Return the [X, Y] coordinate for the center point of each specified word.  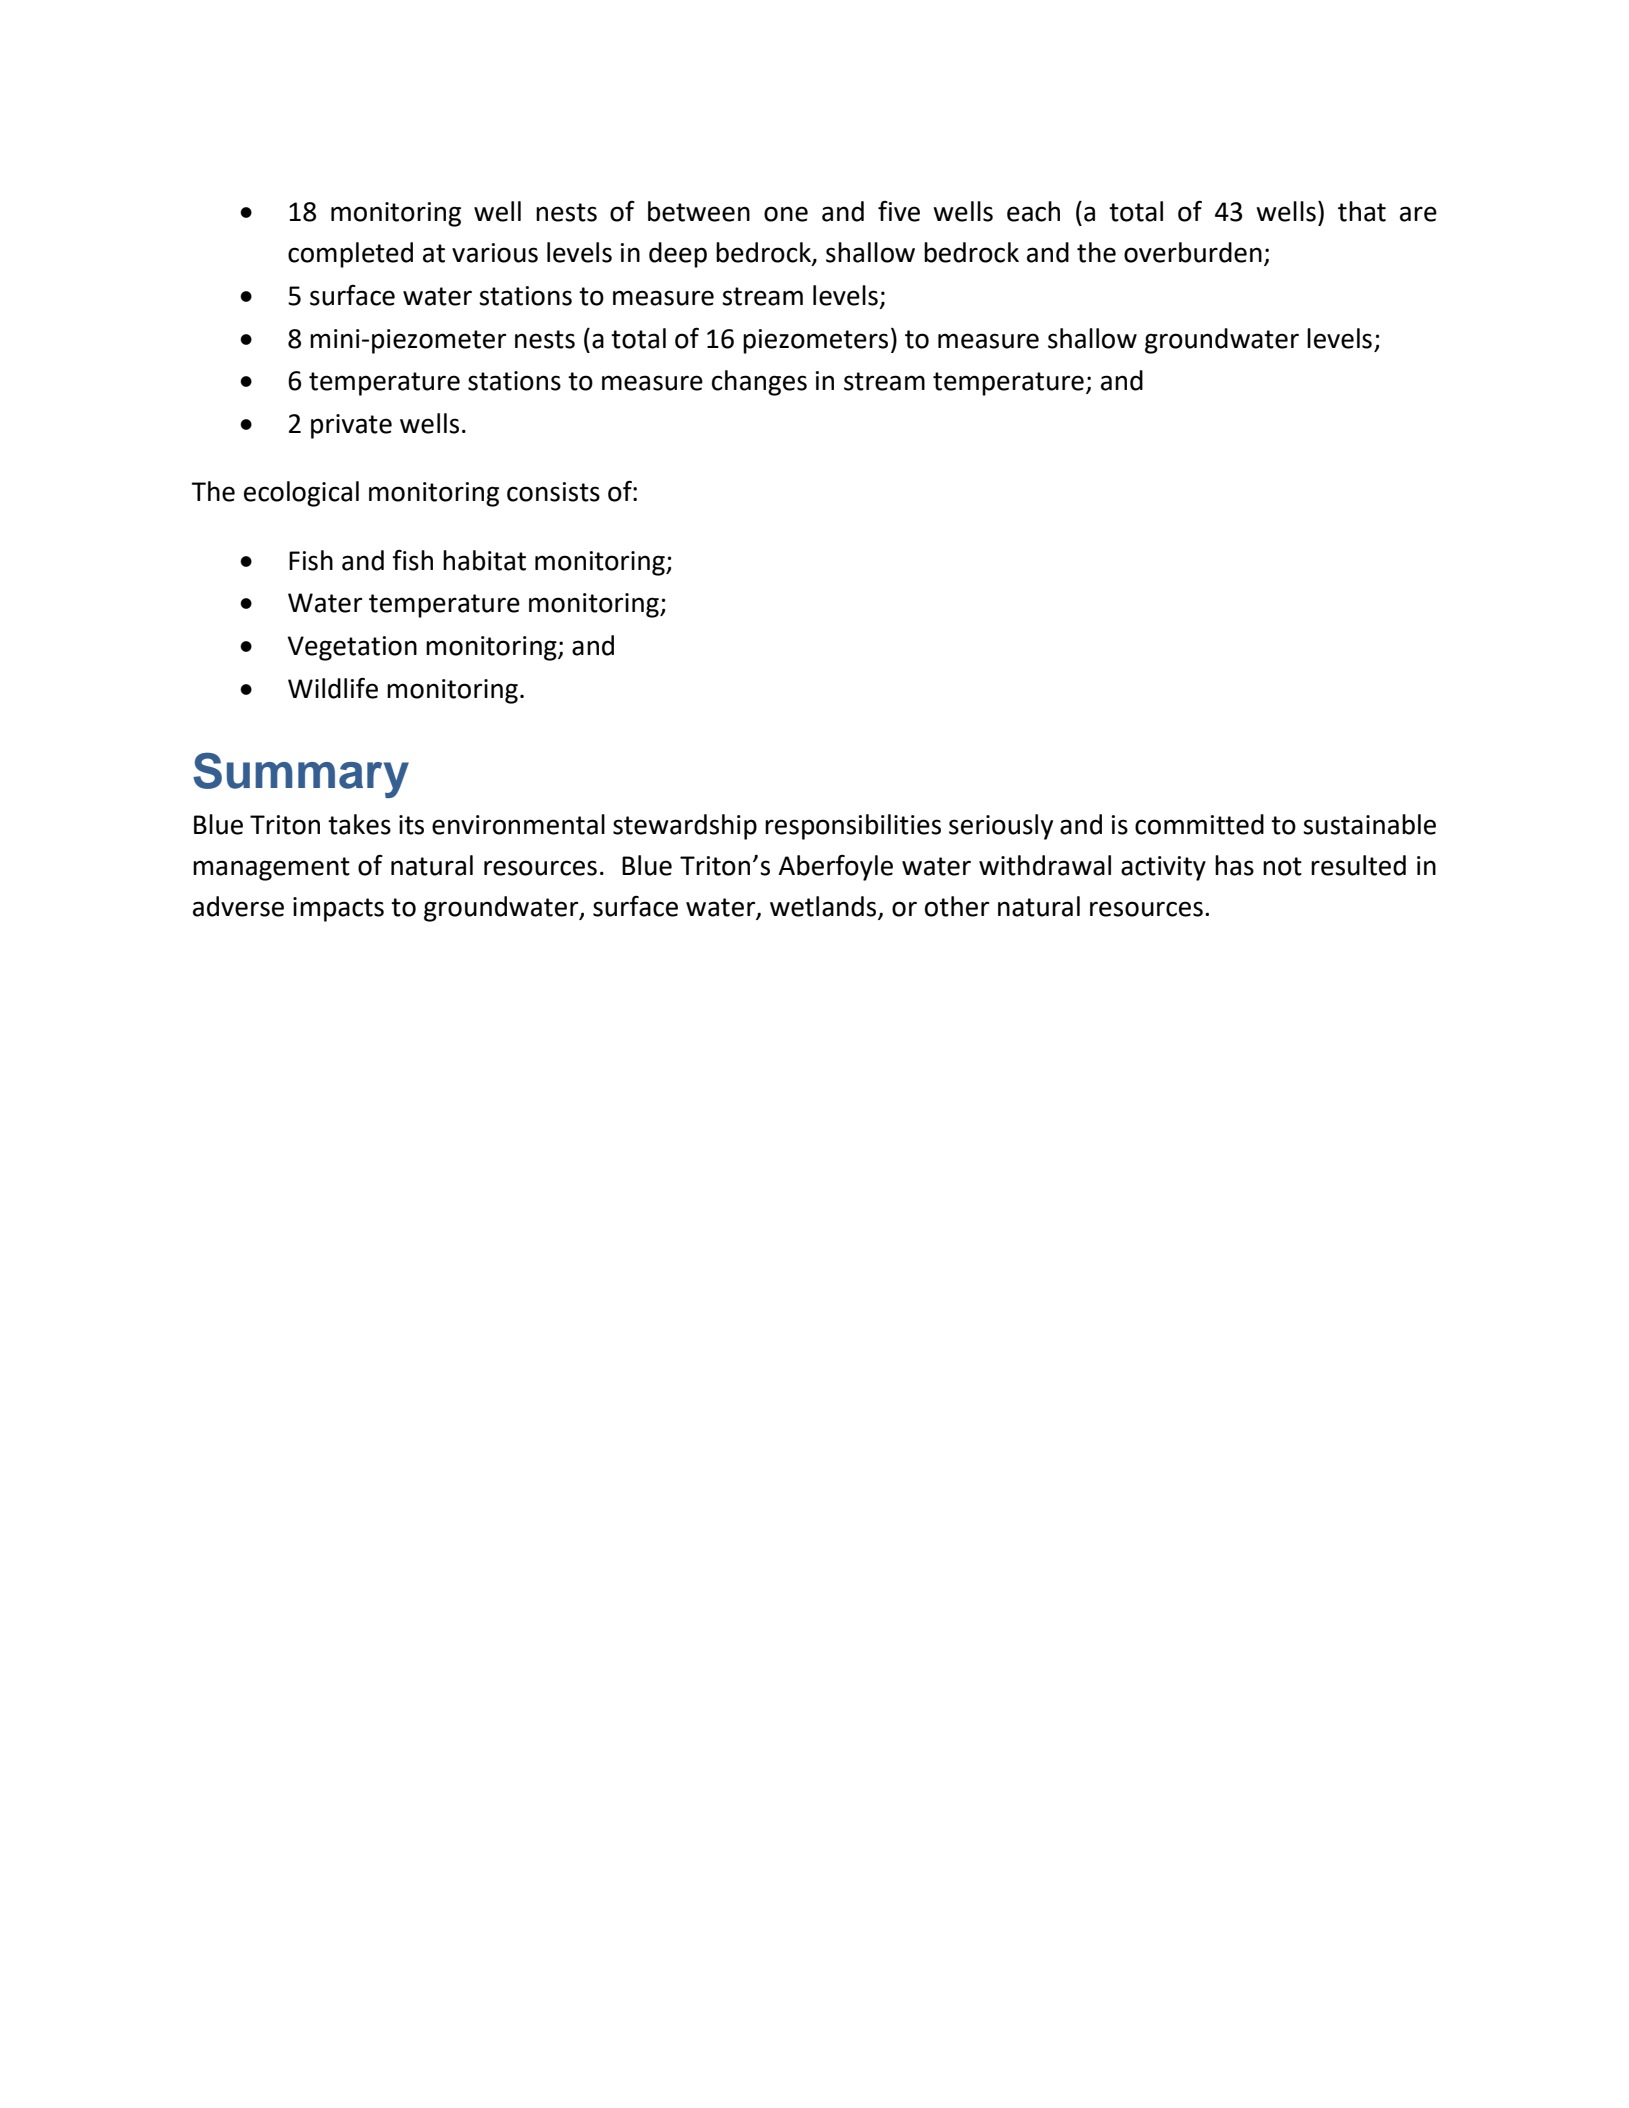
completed [350, 255]
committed [1199, 824]
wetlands [824, 907]
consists [553, 492]
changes [759, 383]
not [1282, 866]
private [351, 426]
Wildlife [333, 688]
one [786, 214]
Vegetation [352, 648]
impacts [338, 909]
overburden [1193, 252]
